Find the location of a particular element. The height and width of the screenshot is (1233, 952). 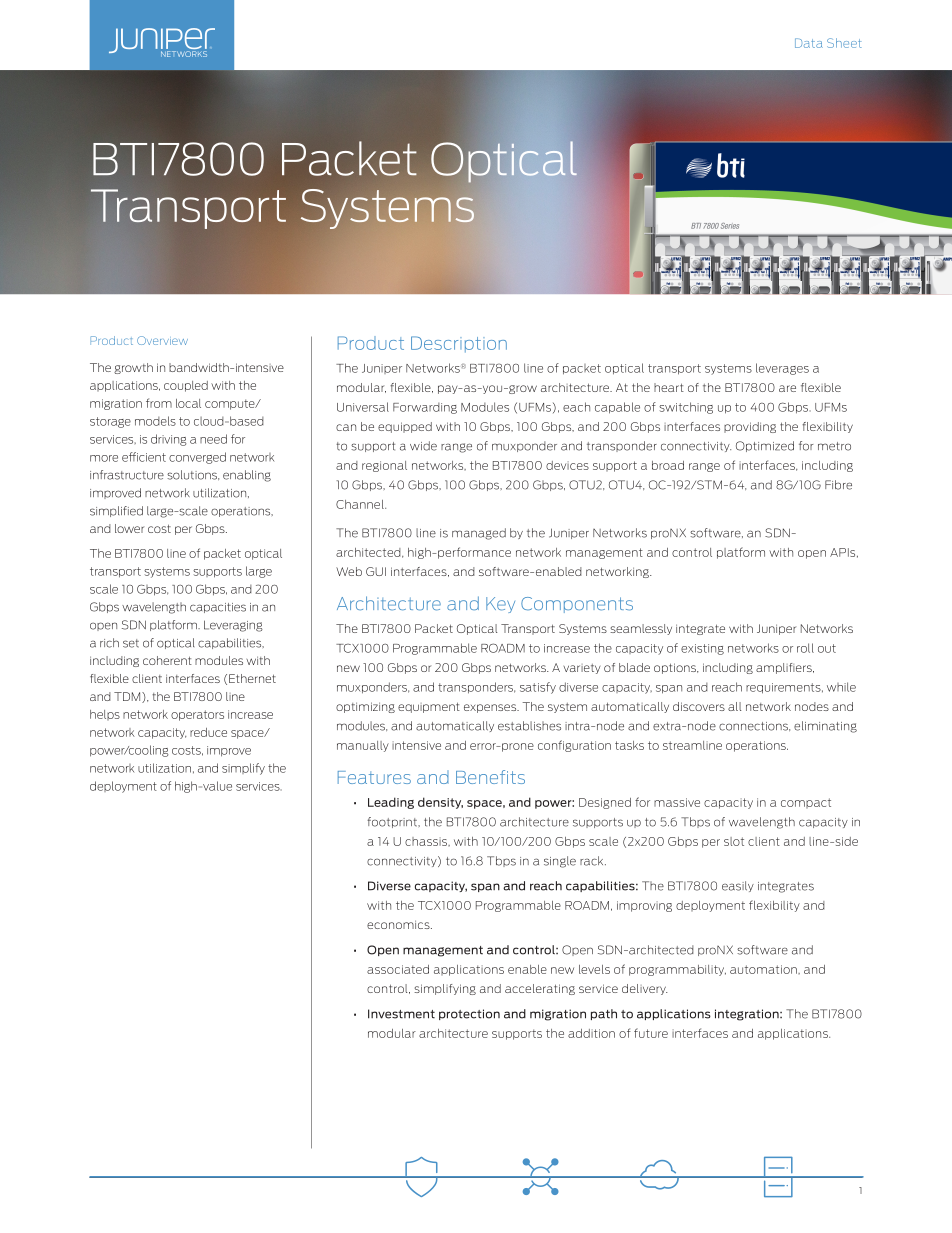

Investment is located at coordinates (401, 1014).
